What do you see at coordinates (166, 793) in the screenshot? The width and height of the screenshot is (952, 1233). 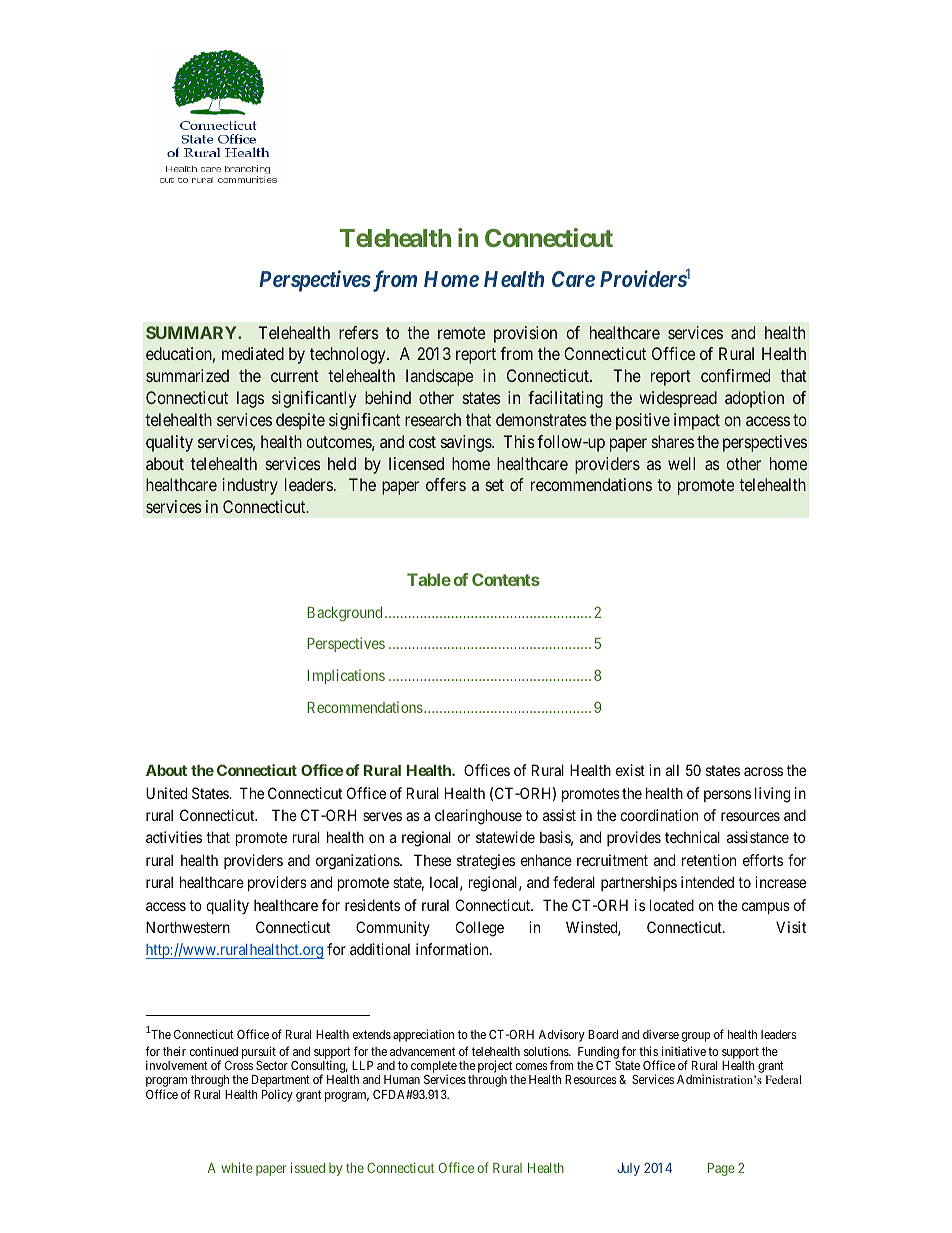 I see `United` at bounding box center [166, 793].
